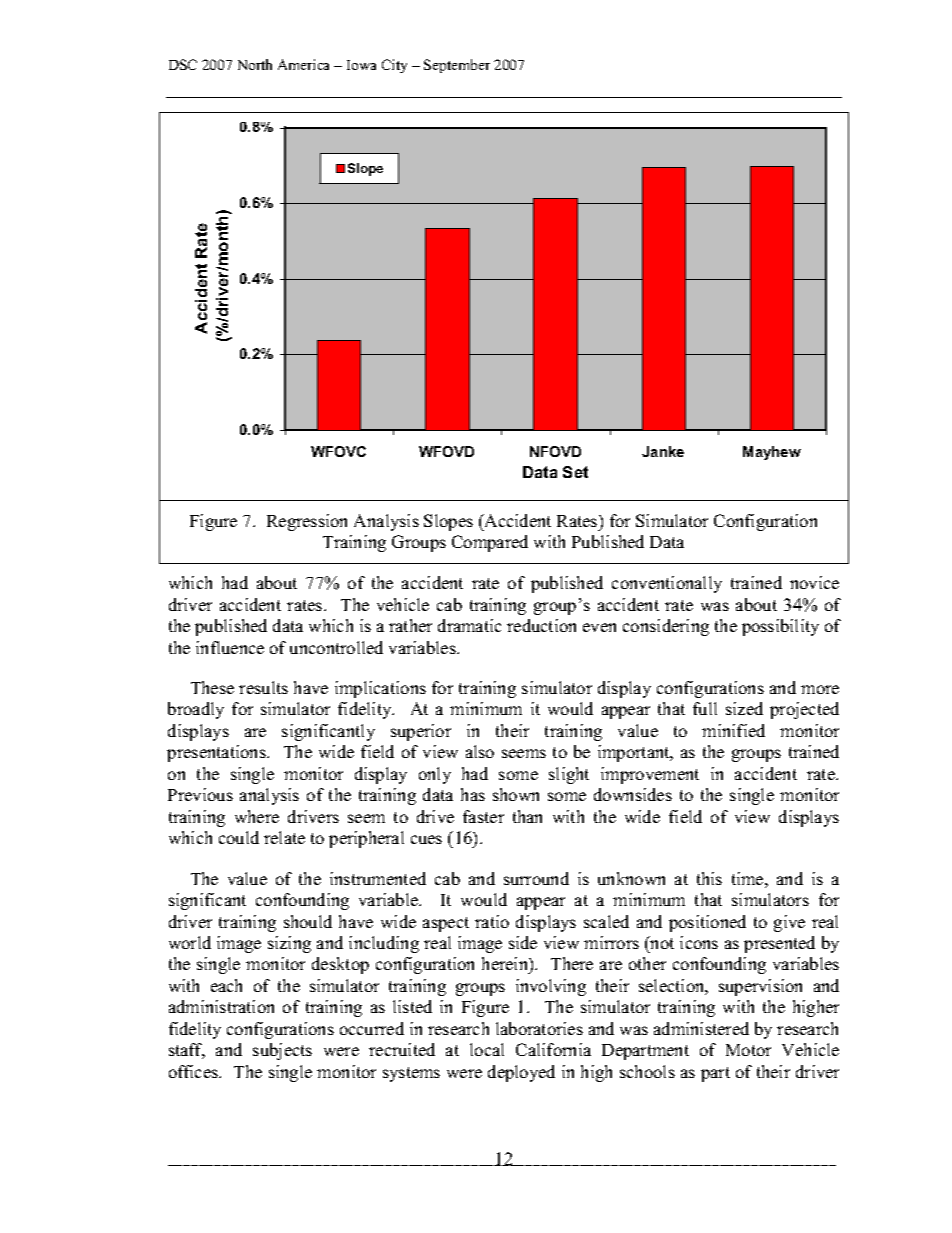  What do you see at coordinates (282, 1051) in the screenshot?
I see `subjects` at bounding box center [282, 1051].
